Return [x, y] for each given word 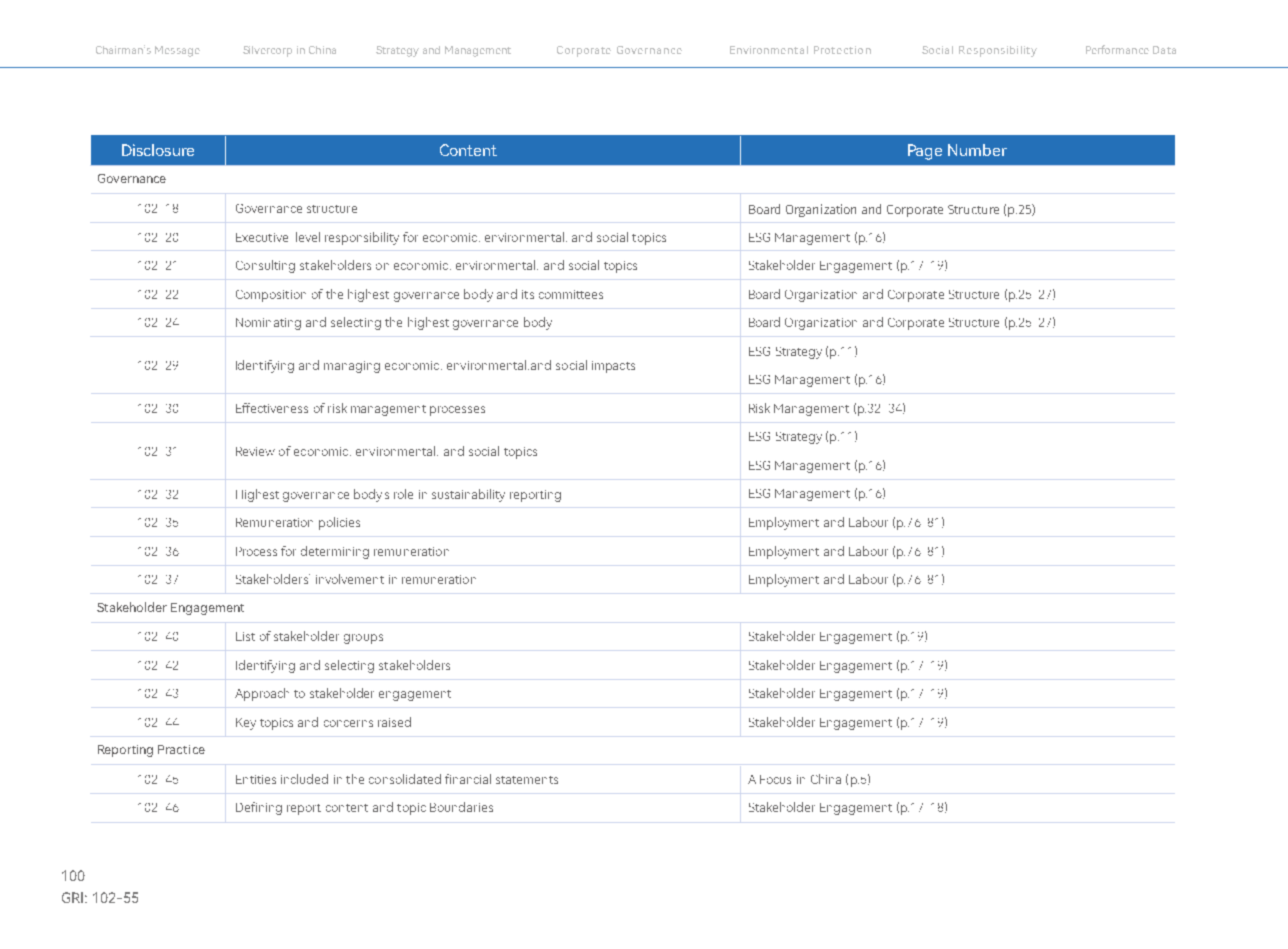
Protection [842, 50]
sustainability [468, 495]
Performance [1117, 49]
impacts [613, 367]
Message [177, 51]
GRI [72, 897]
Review [255, 451]
